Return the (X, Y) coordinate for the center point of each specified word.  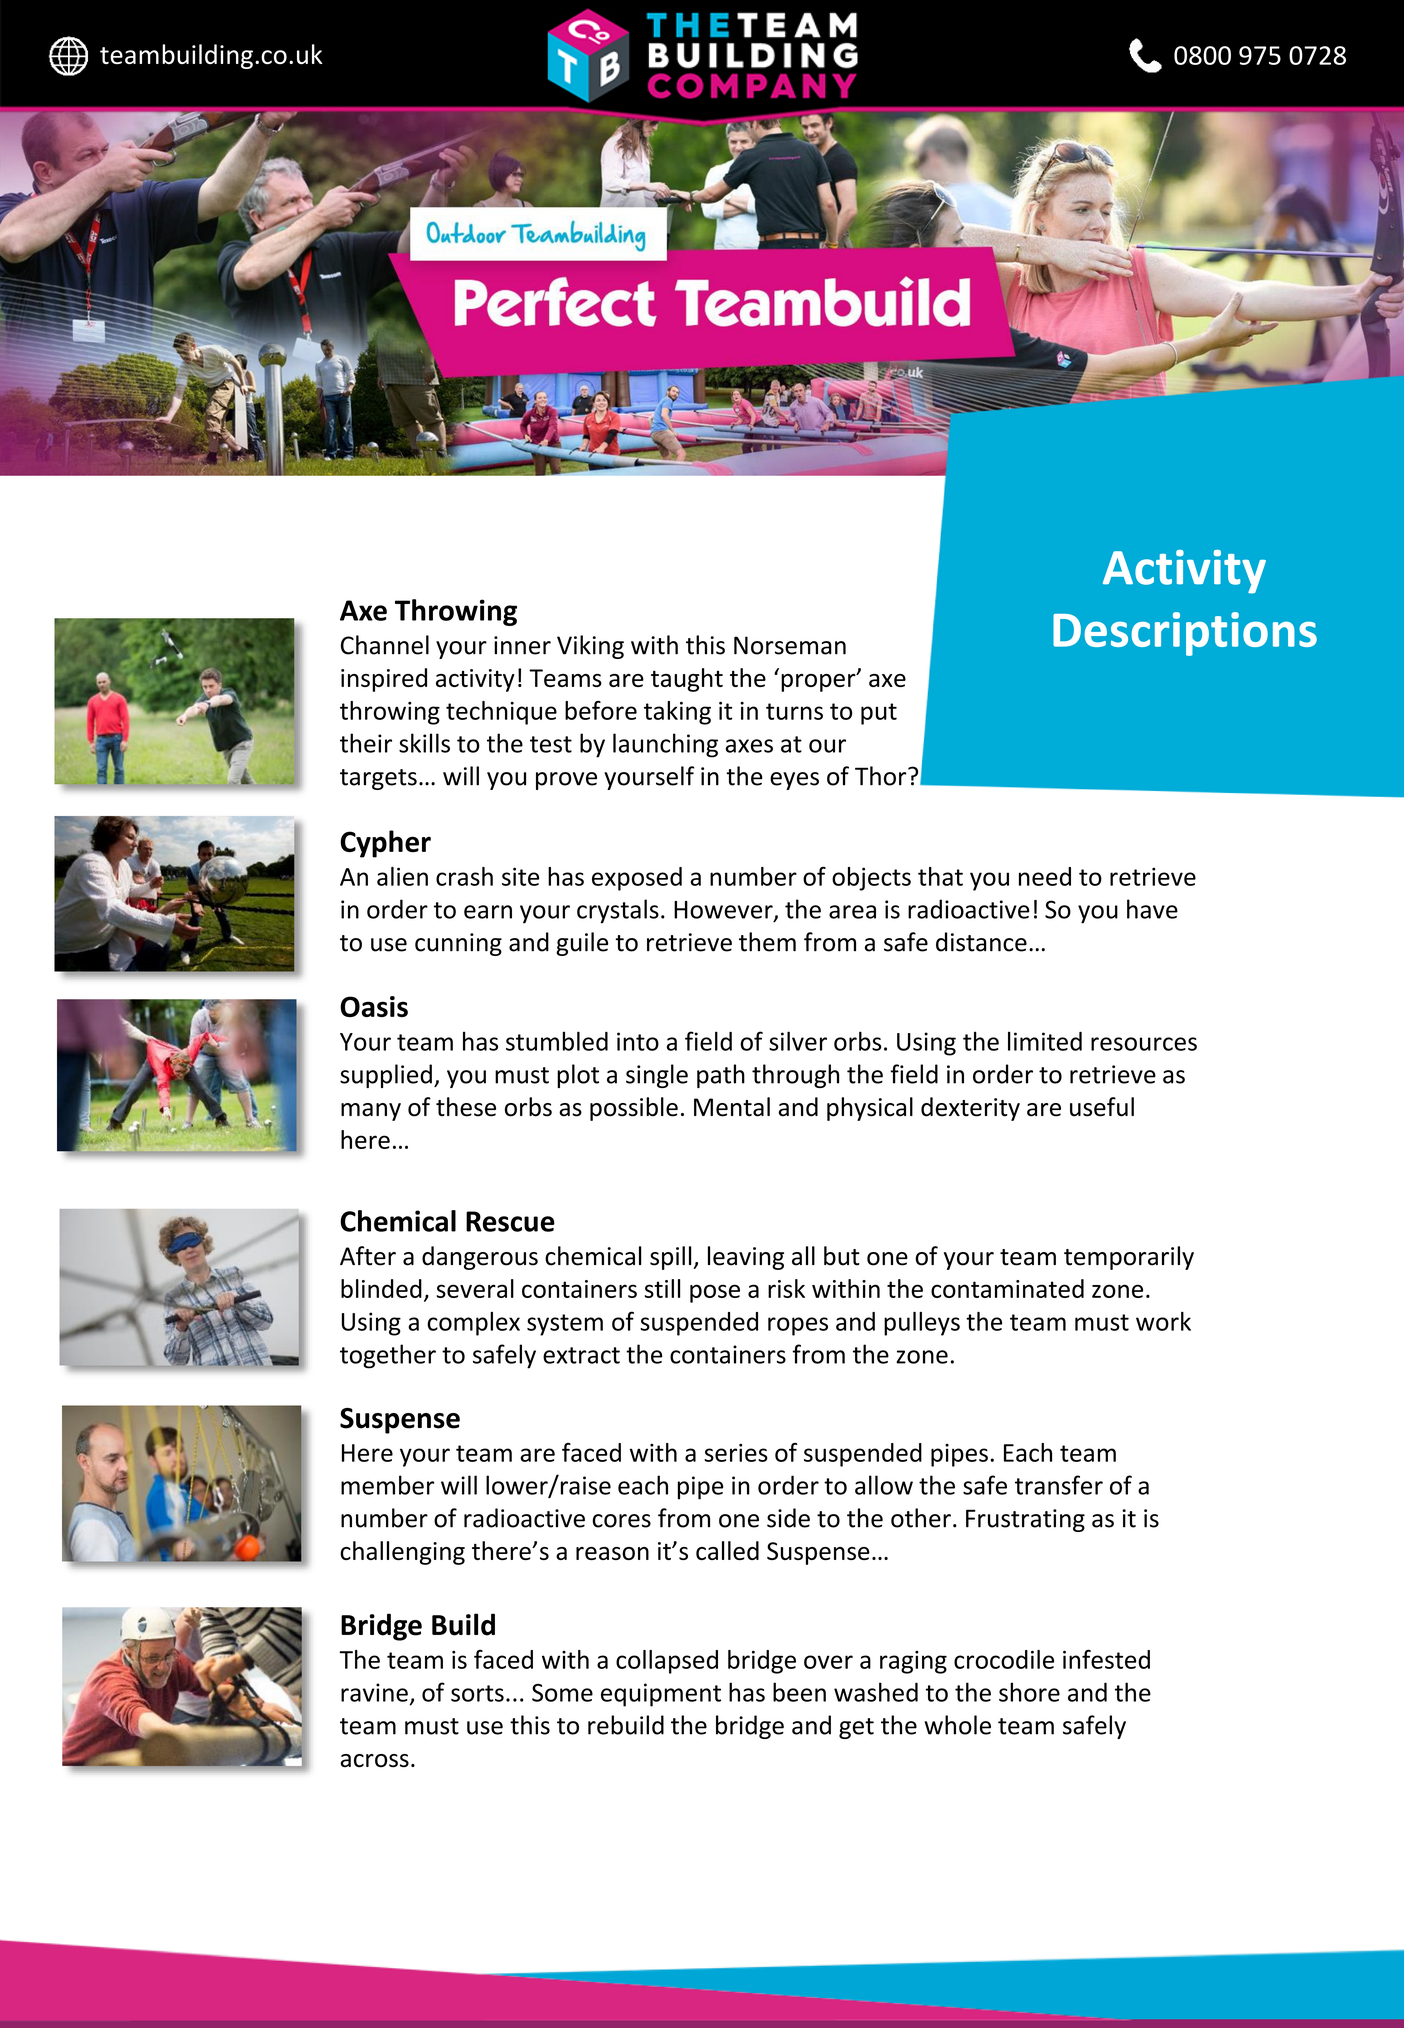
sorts (477, 1693)
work (1163, 1321)
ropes (798, 1326)
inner (522, 645)
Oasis (374, 1006)
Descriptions (1185, 634)
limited (1045, 1041)
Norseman (790, 645)
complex (473, 1324)
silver (798, 1041)
